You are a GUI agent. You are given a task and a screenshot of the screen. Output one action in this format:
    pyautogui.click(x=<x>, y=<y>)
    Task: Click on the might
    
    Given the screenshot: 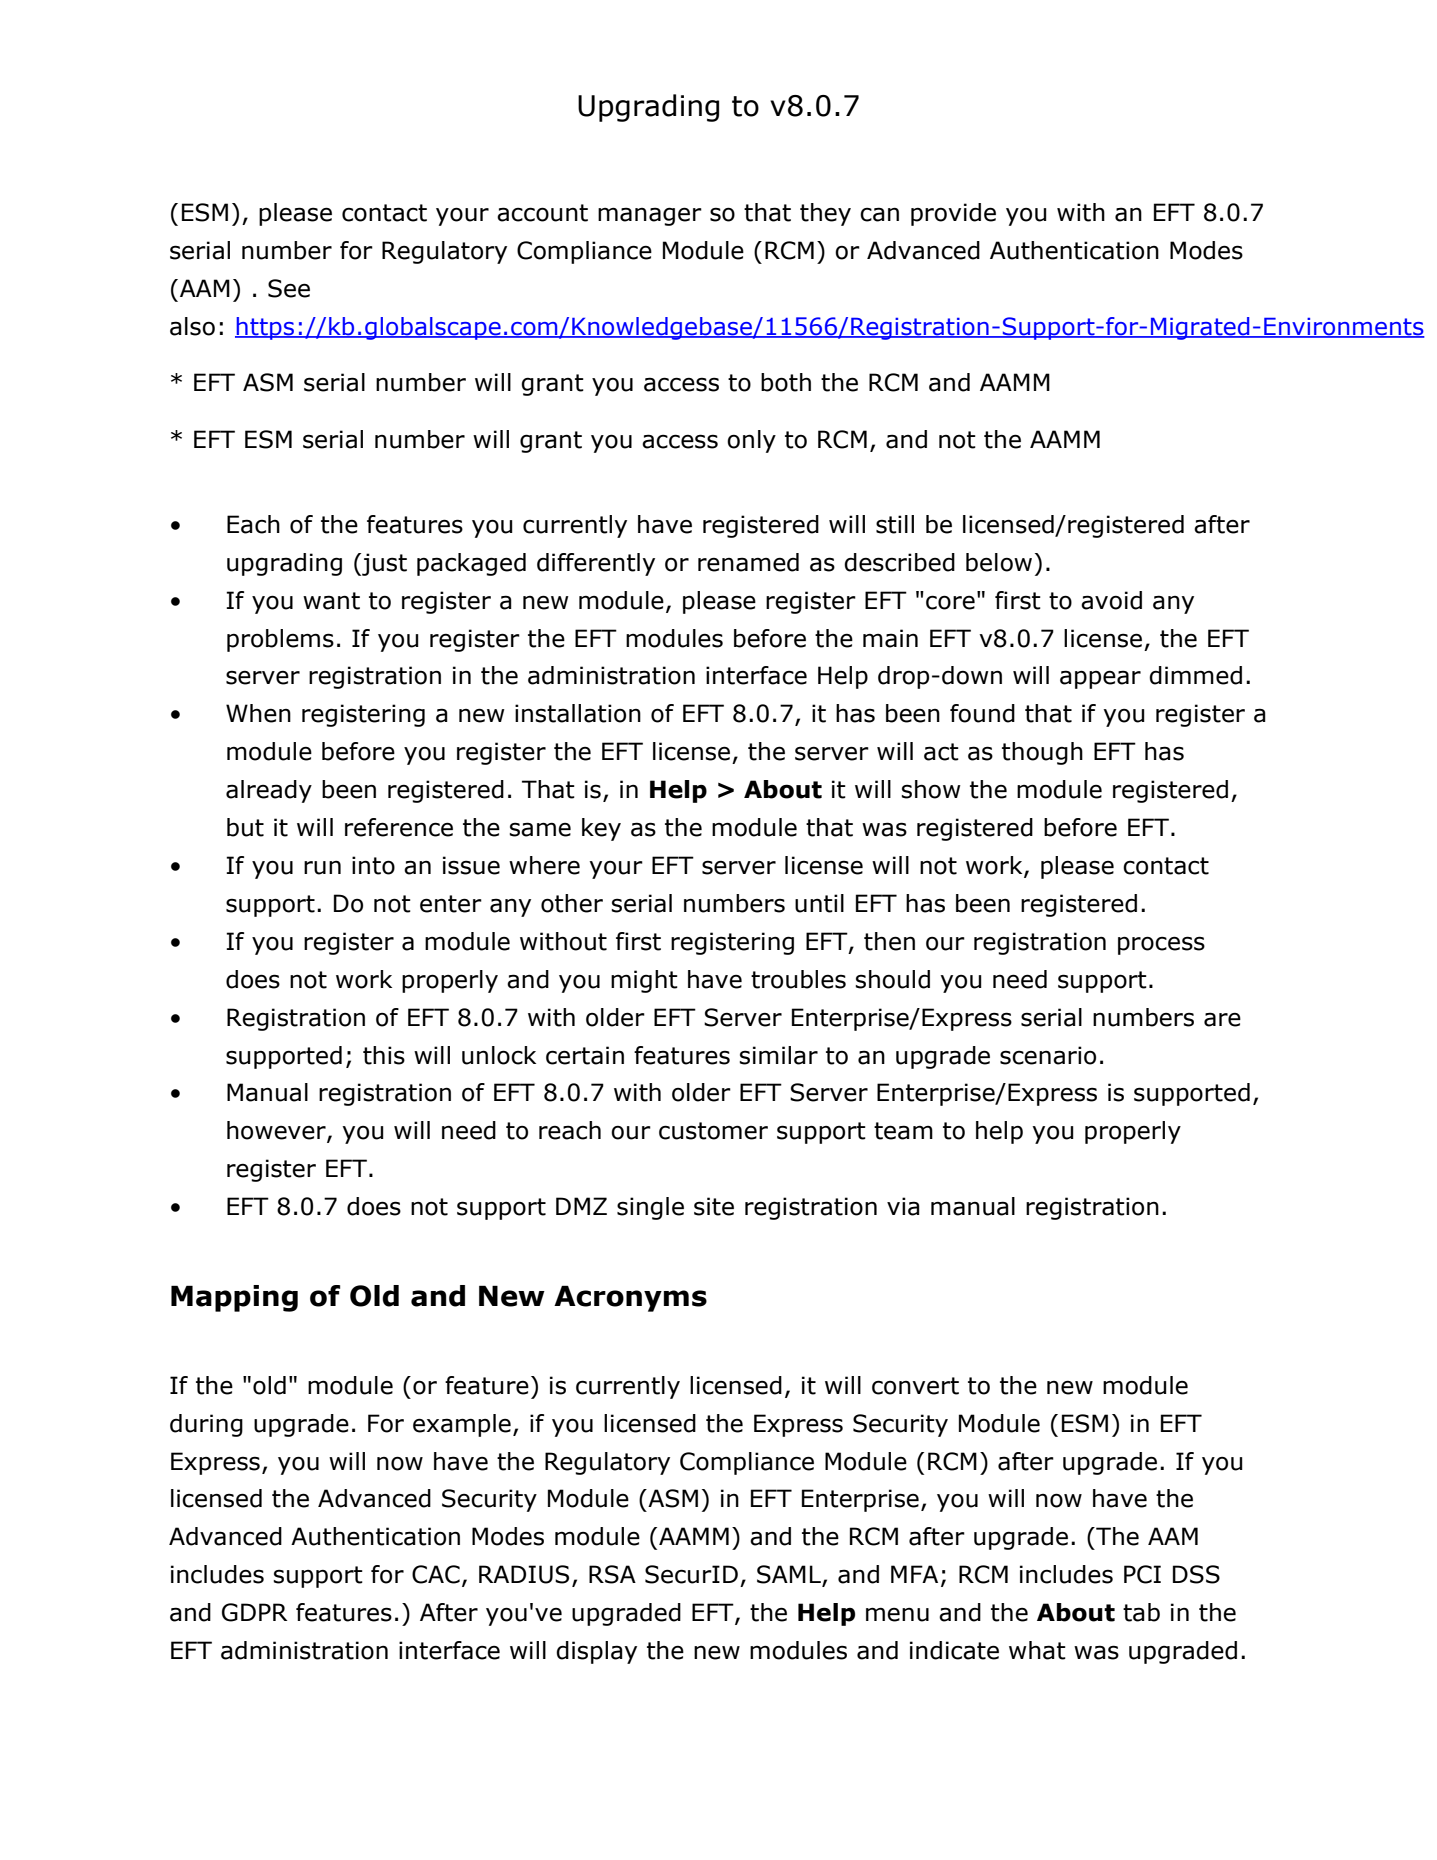 What is the action you would take?
    pyautogui.click(x=644, y=981)
